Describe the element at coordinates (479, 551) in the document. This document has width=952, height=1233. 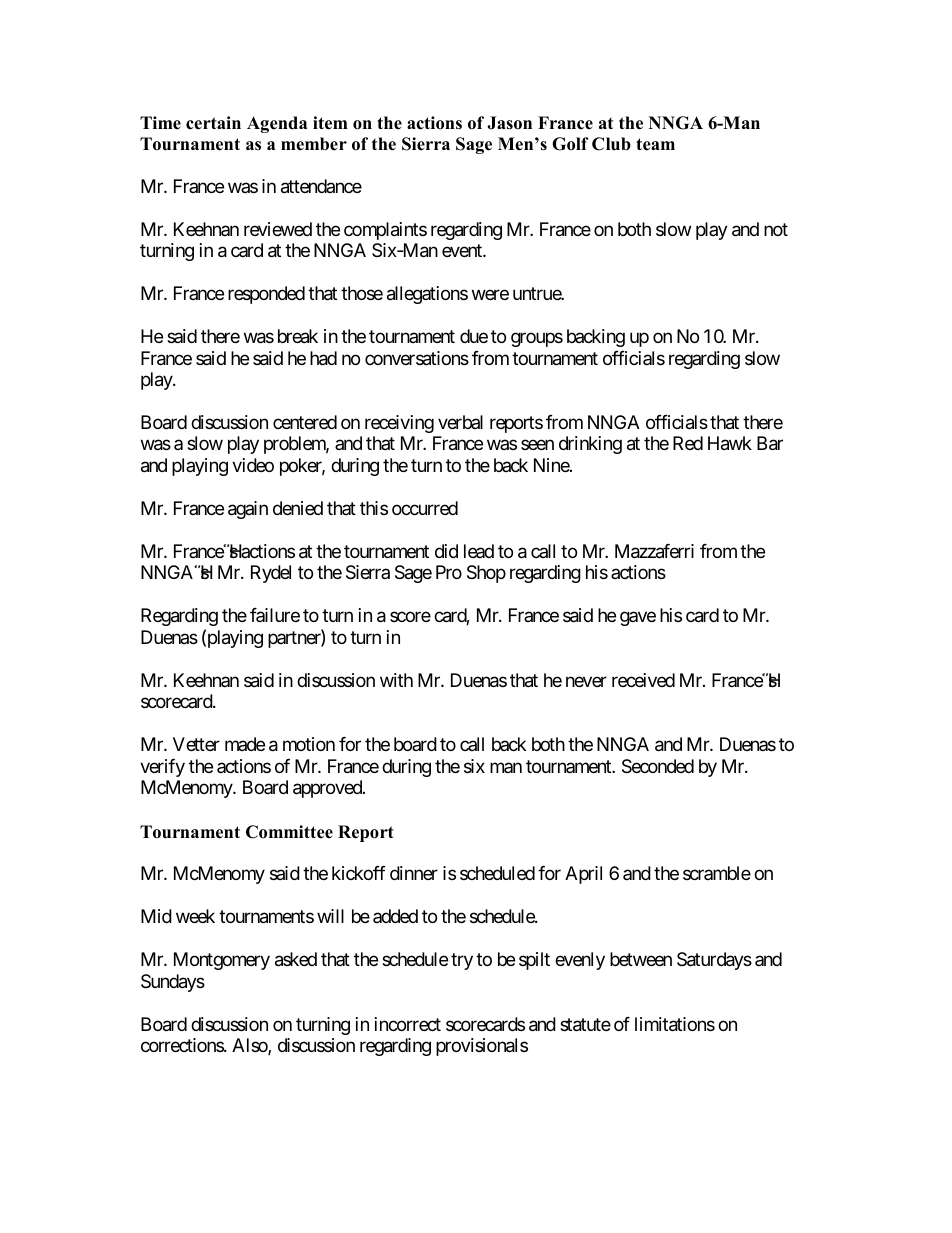
I see `lead` at that location.
